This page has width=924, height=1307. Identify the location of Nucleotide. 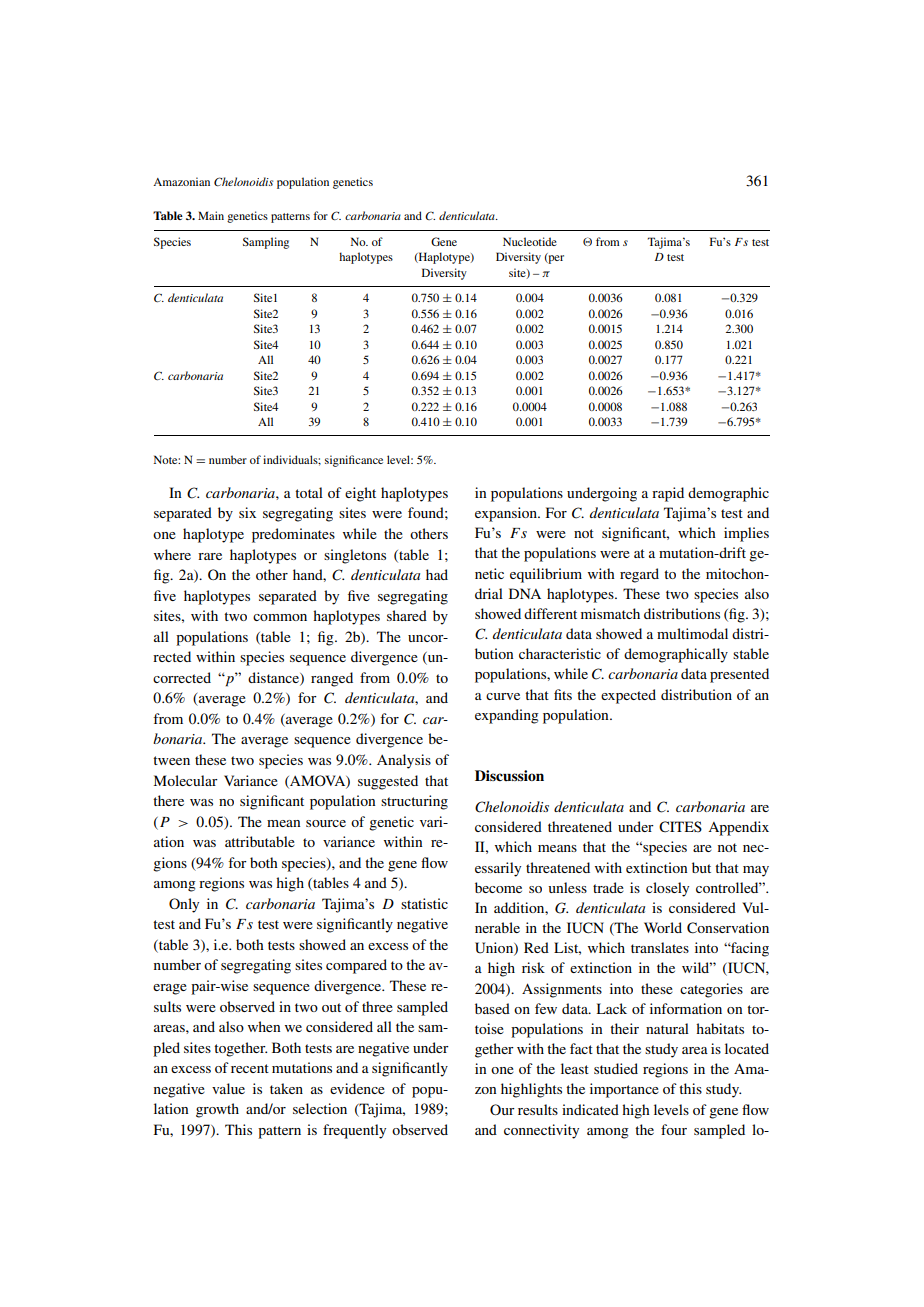
(530, 241).
